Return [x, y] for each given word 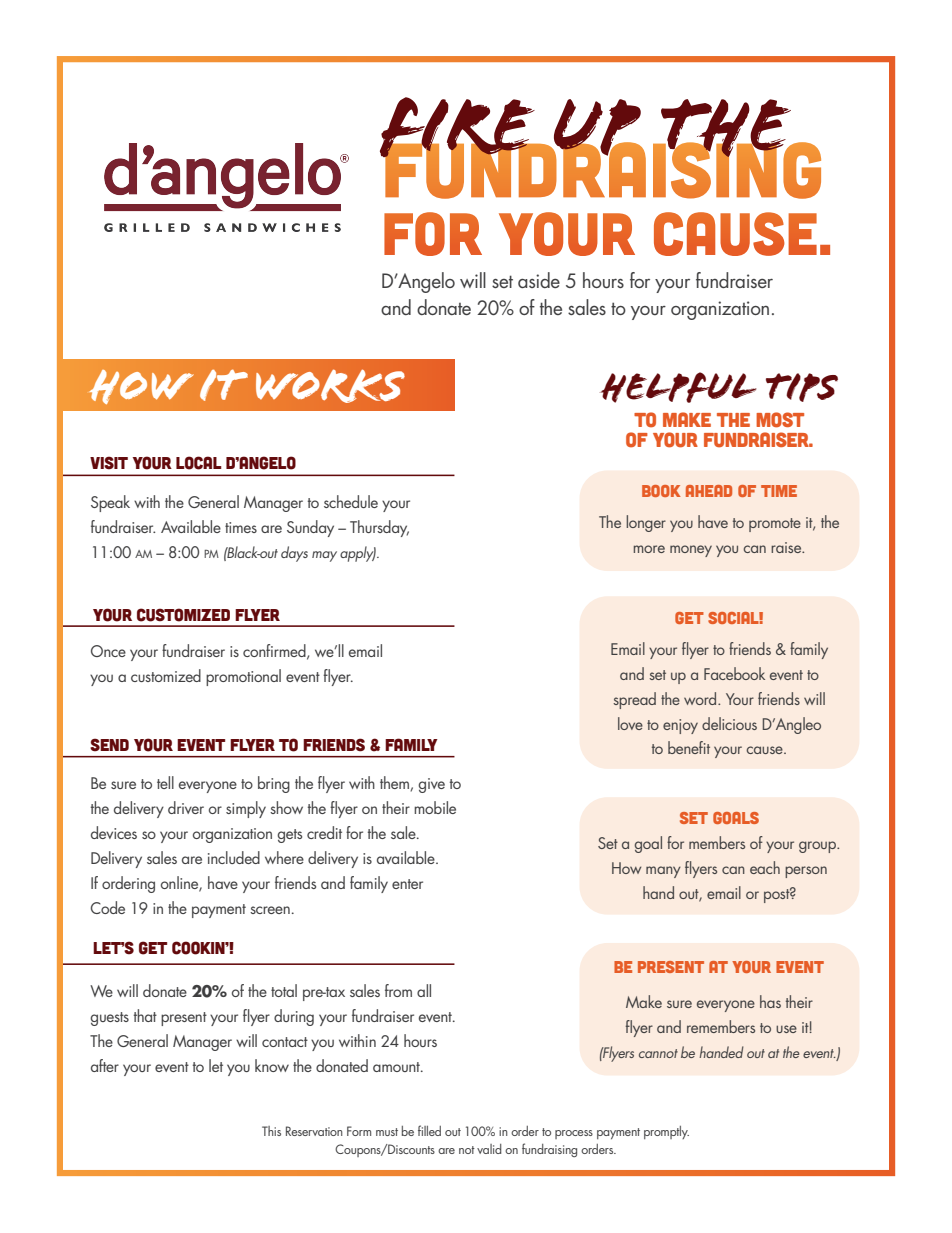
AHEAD [709, 491]
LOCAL [199, 463]
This [271, 1131]
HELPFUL [678, 387]
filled [429, 1130]
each [765, 867]
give [431, 785]
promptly [666, 1132]
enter [407, 884]
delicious [729, 723]
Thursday [379, 528]
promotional [243, 677]
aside [539, 280]
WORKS [330, 386]
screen [270, 910]
